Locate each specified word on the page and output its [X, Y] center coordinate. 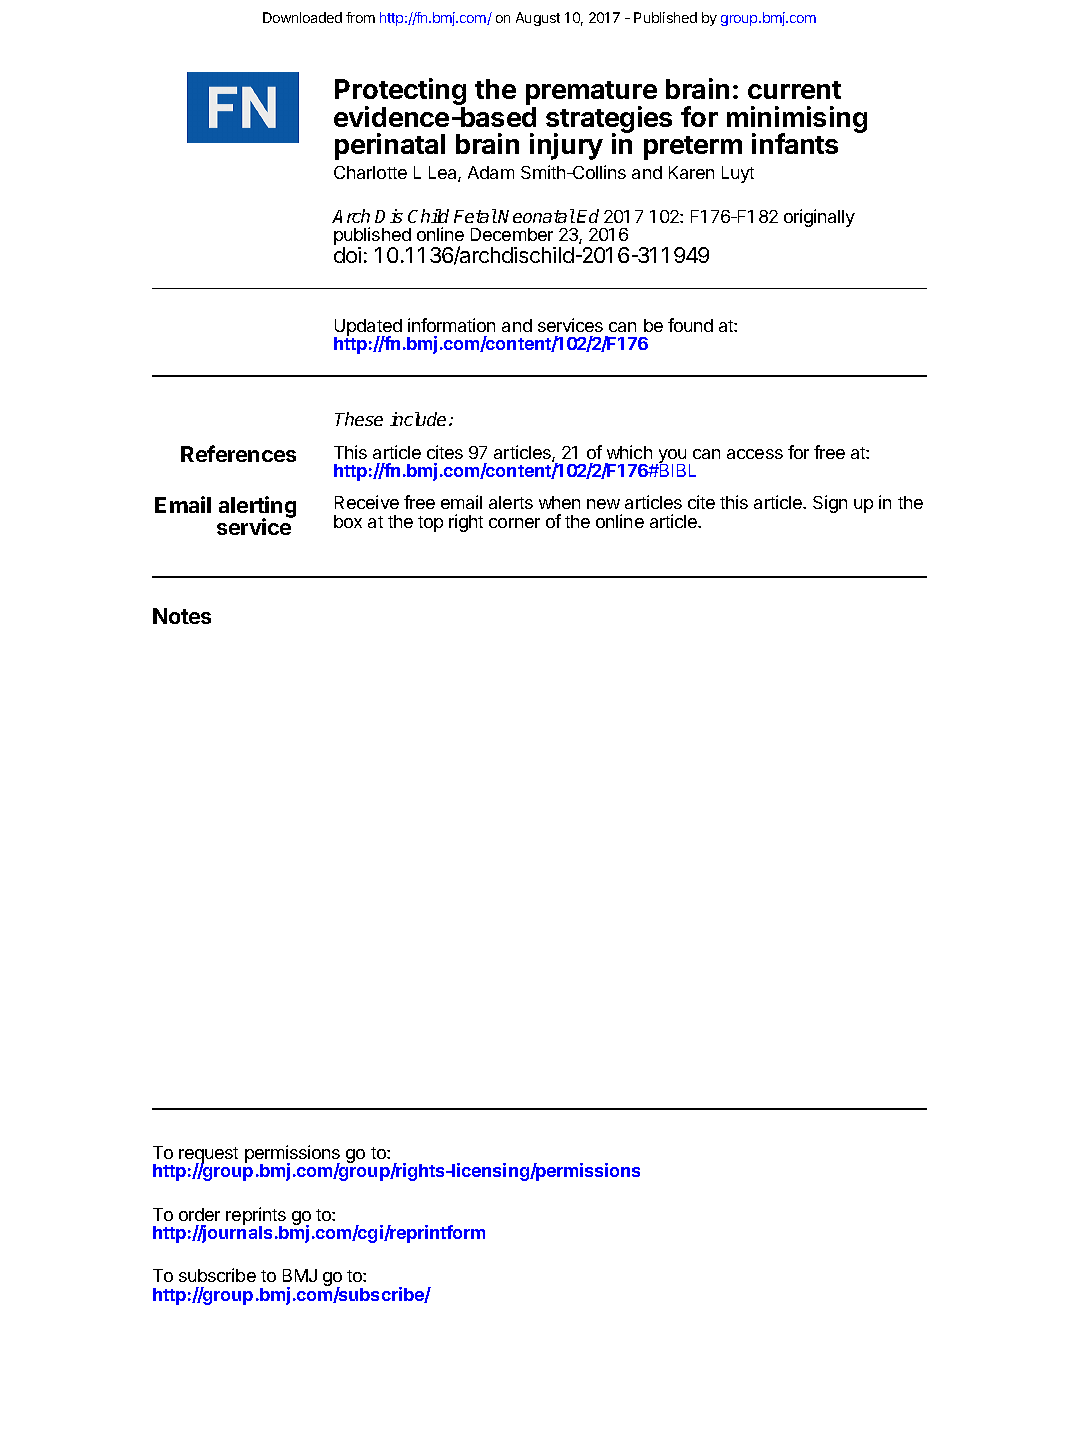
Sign [830, 504]
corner [514, 523]
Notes [182, 616]
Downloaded [302, 17]
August [538, 19]
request [208, 1156]
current [794, 90]
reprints [256, 1217]
